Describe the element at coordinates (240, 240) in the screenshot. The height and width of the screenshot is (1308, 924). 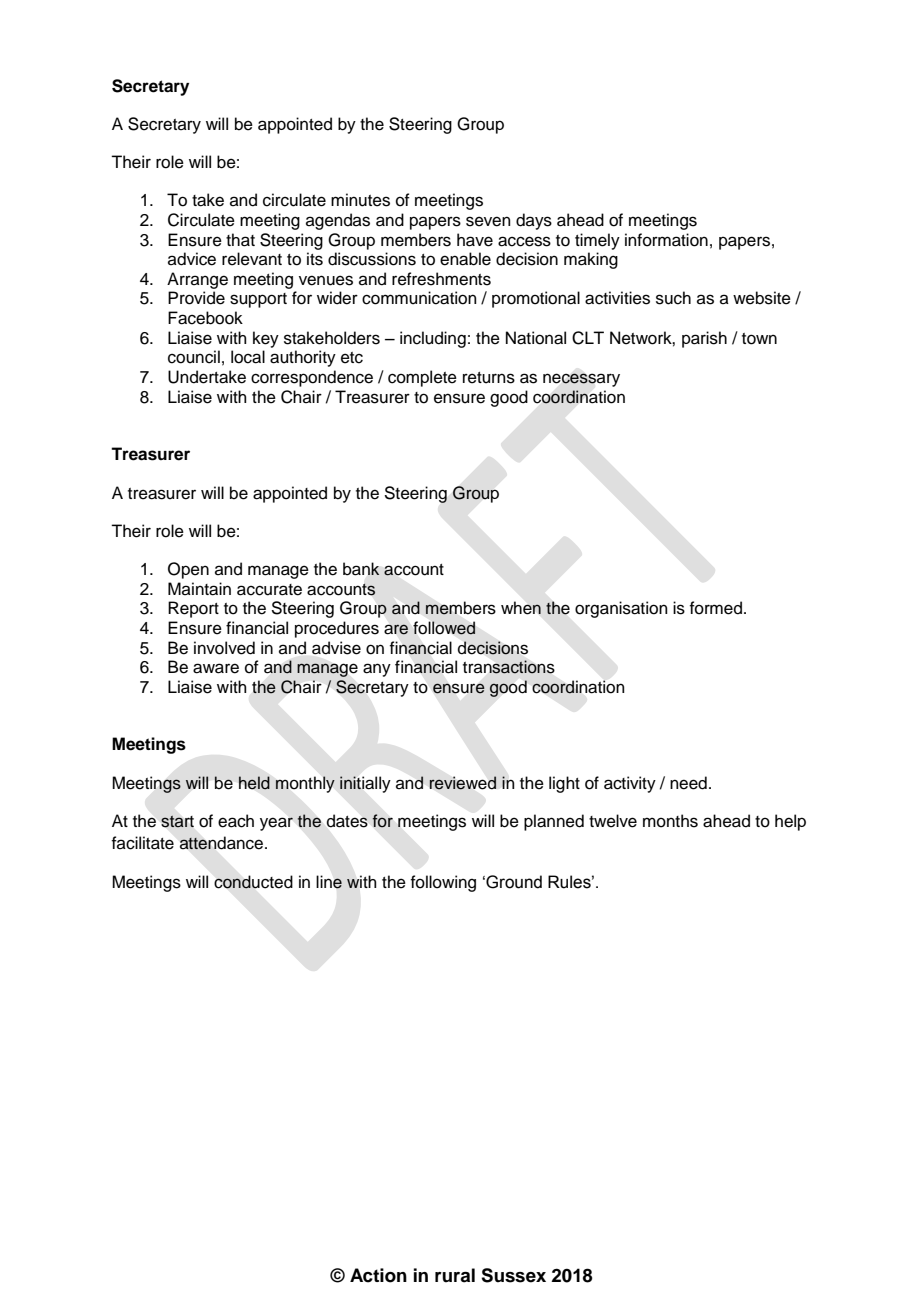
I see `that` at that location.
